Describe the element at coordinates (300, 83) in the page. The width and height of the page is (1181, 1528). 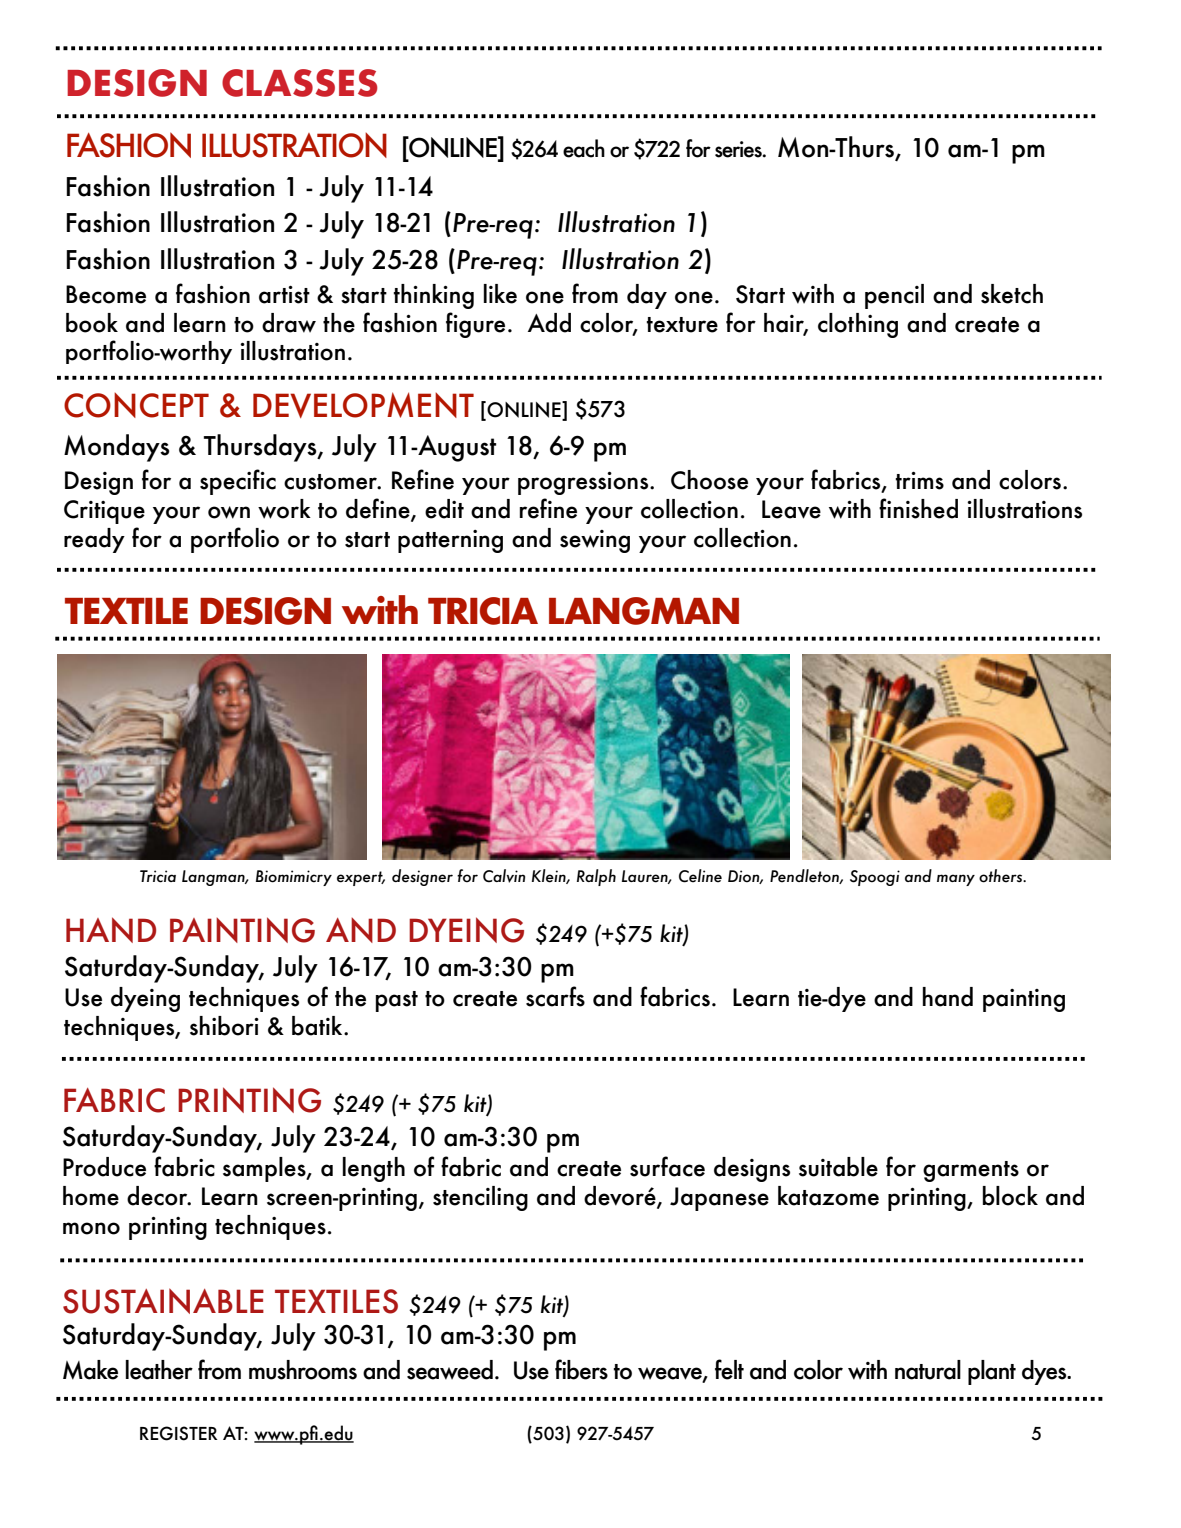
I see `CLASSES` at that location.
